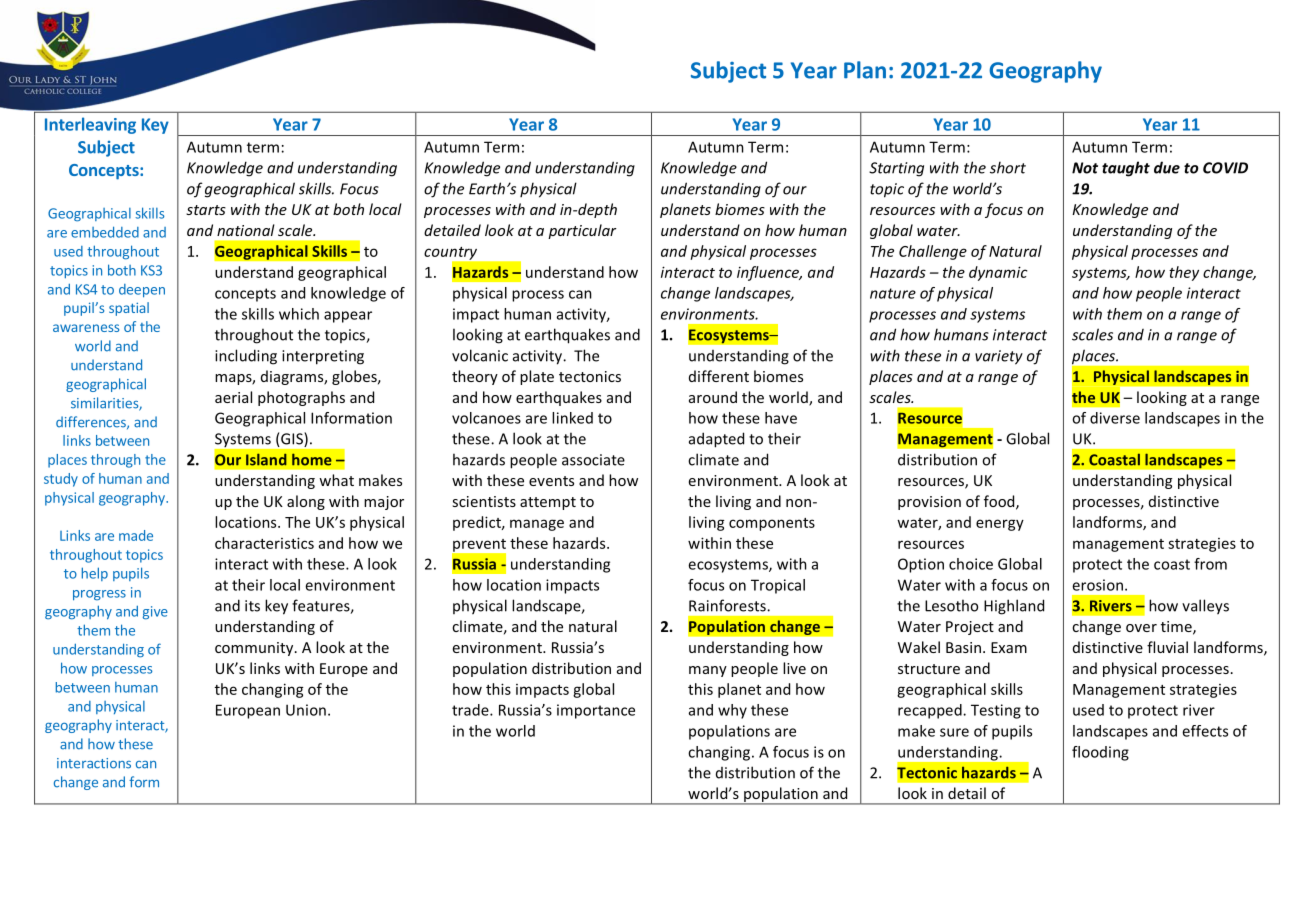  I want to click on diverse, so click(1115, 418).
